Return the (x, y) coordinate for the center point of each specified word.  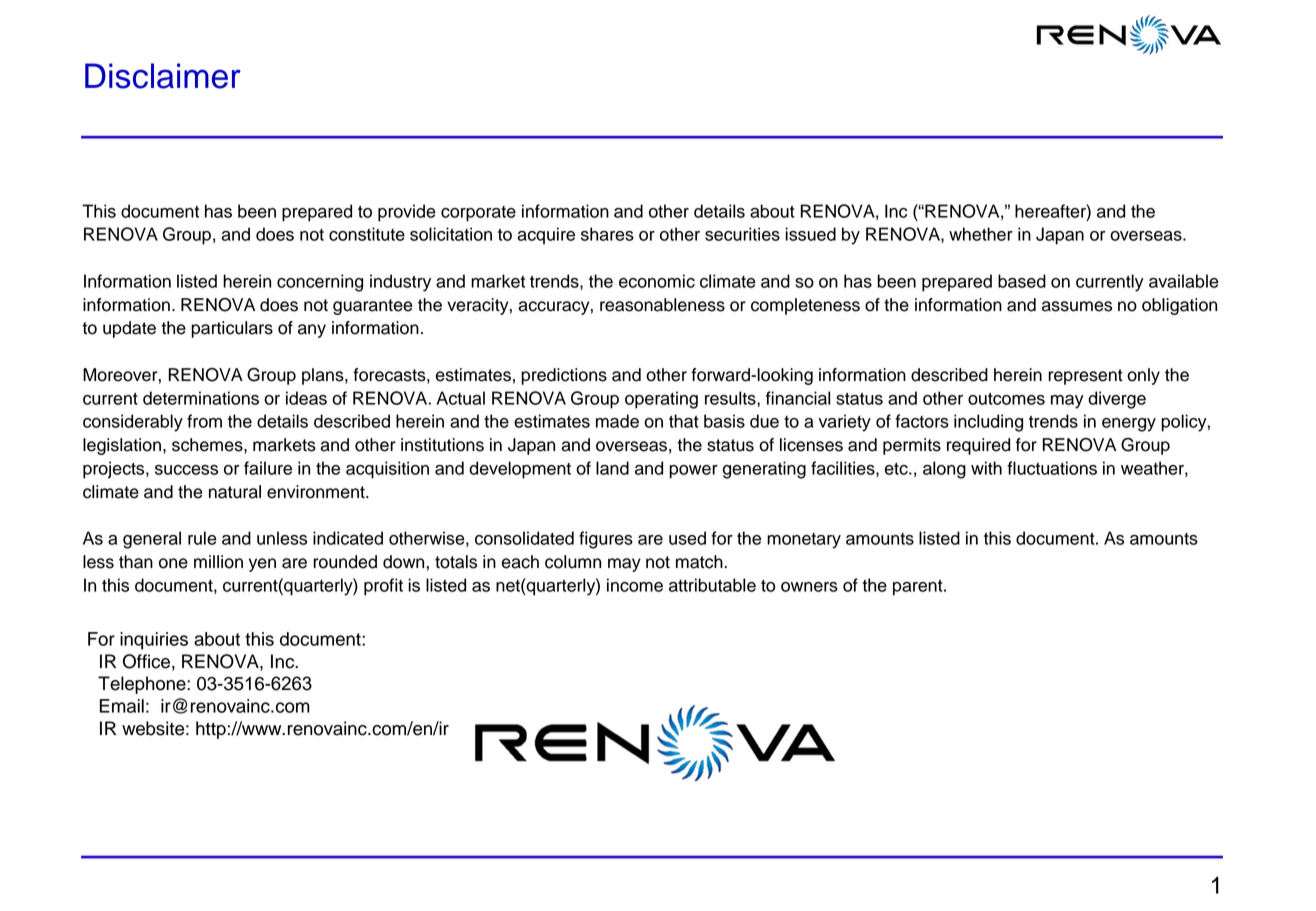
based (1022, 281)
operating (661, 400)
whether (981, 234)
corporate (478, 214)
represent (1085, 377)
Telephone (143, 685)
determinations (201, 398)
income (635, 585)
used (687, 538)
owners (809, 587)
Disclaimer (163, 76)
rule (202, 538)
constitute (367, 234)
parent (919, 588)
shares (607, 234)
